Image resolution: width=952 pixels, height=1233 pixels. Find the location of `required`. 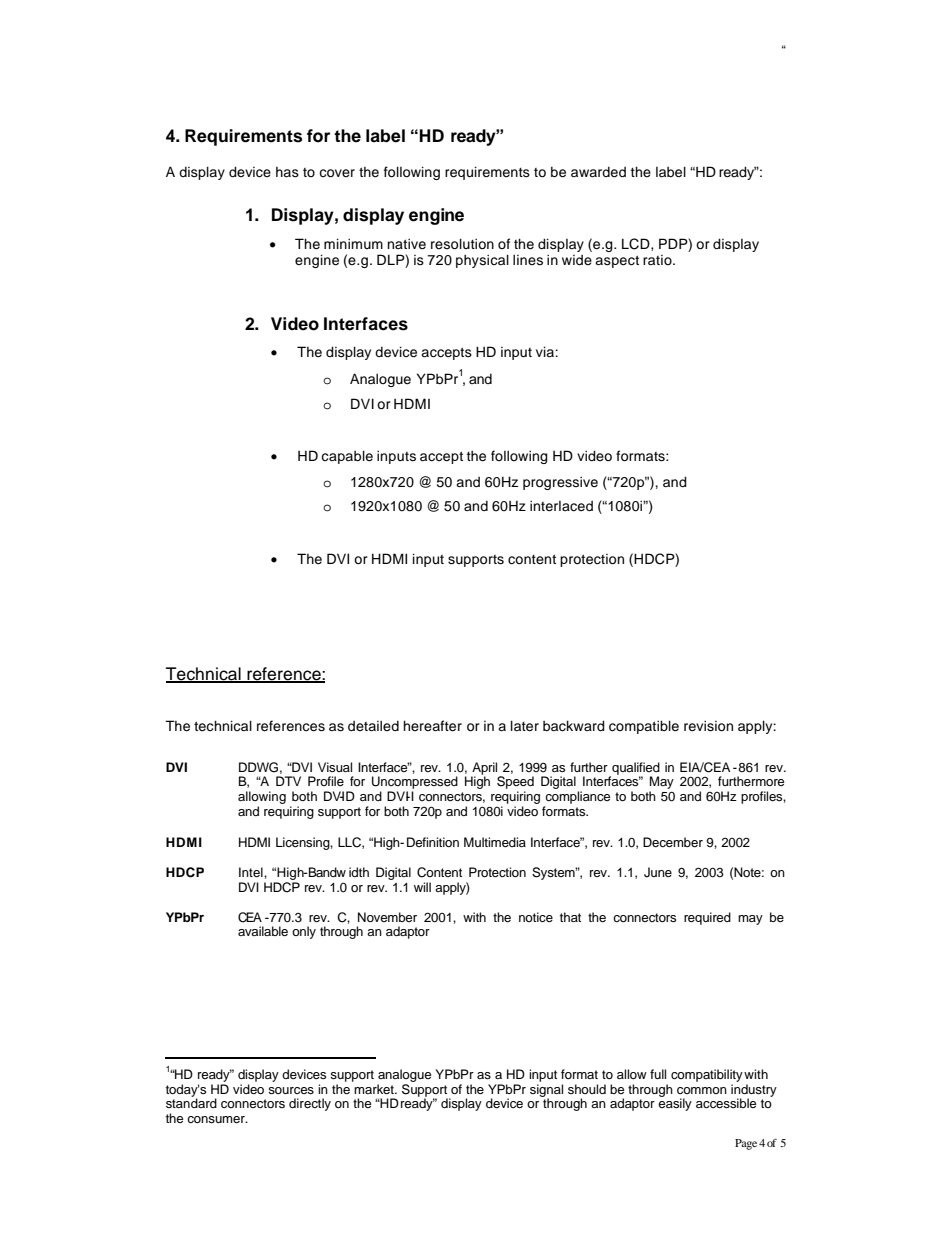

required is located at coordinates (707, 918).
